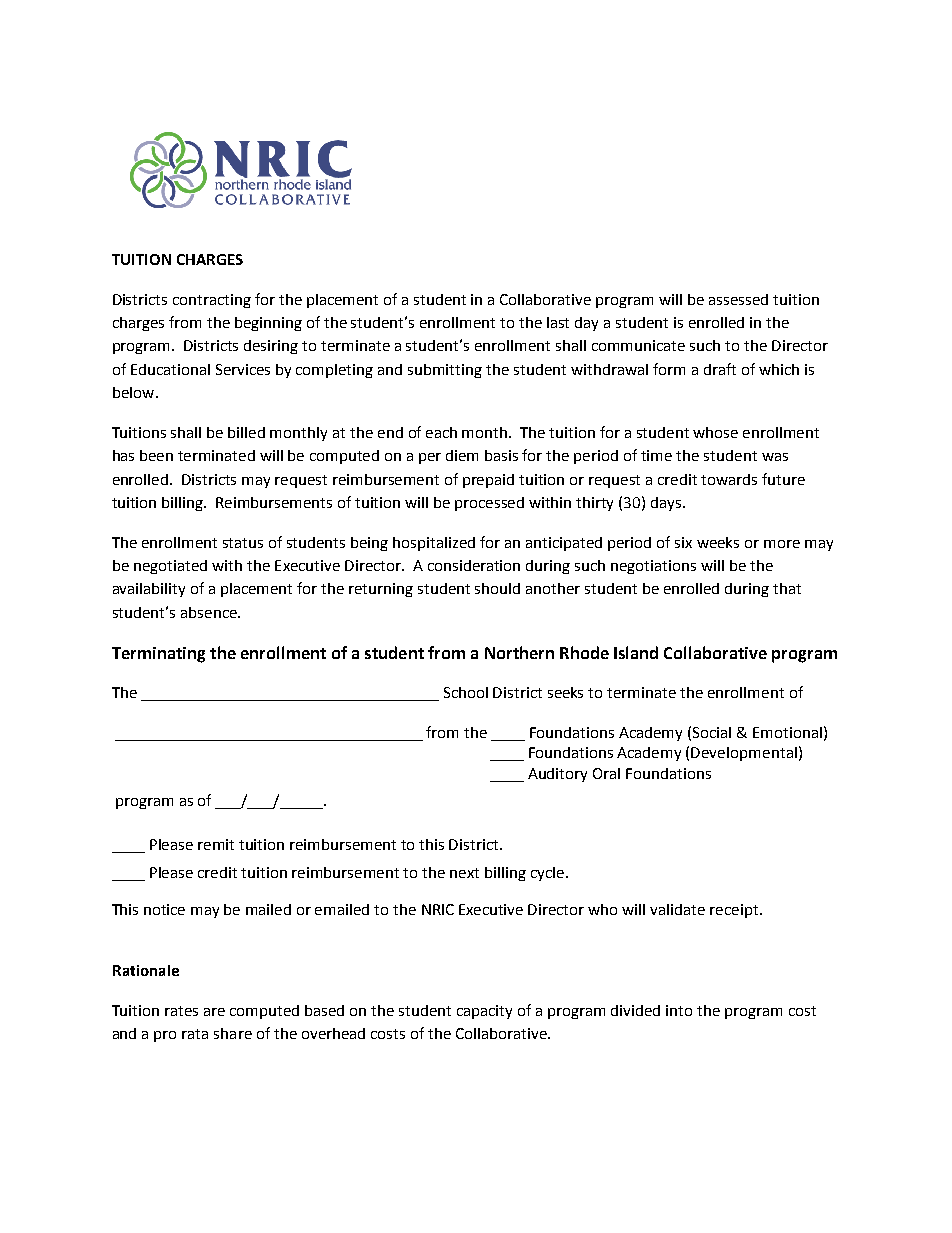 The width and height of the screenshot is (952, 1233). I want to click on capacity, so click(484, 1012).
